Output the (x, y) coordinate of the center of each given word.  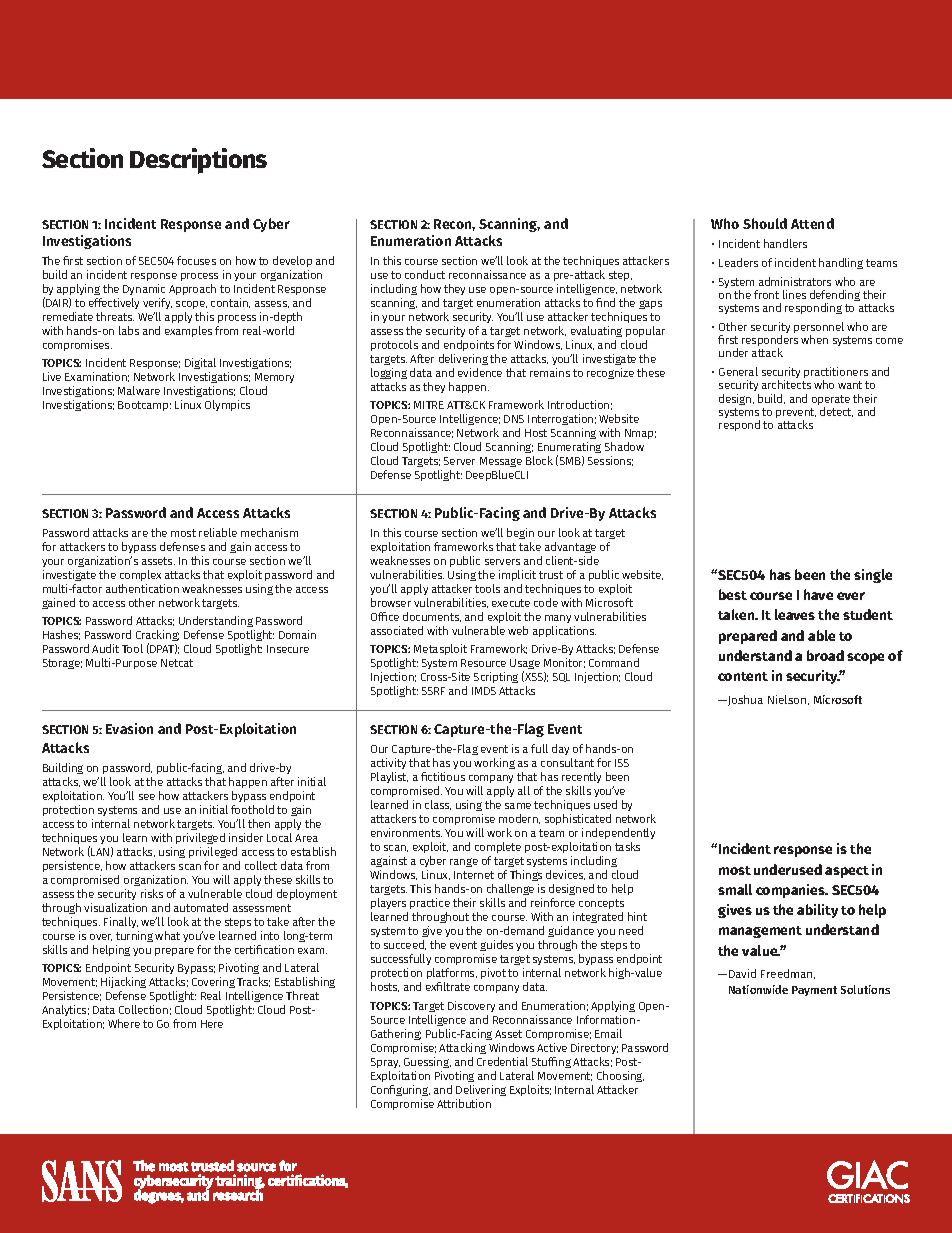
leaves (795, 614)
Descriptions (198, 161)
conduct (425, 274)
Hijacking (123, 984)
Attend (812, 223)
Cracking (157, 637)
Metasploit (440, 649)
